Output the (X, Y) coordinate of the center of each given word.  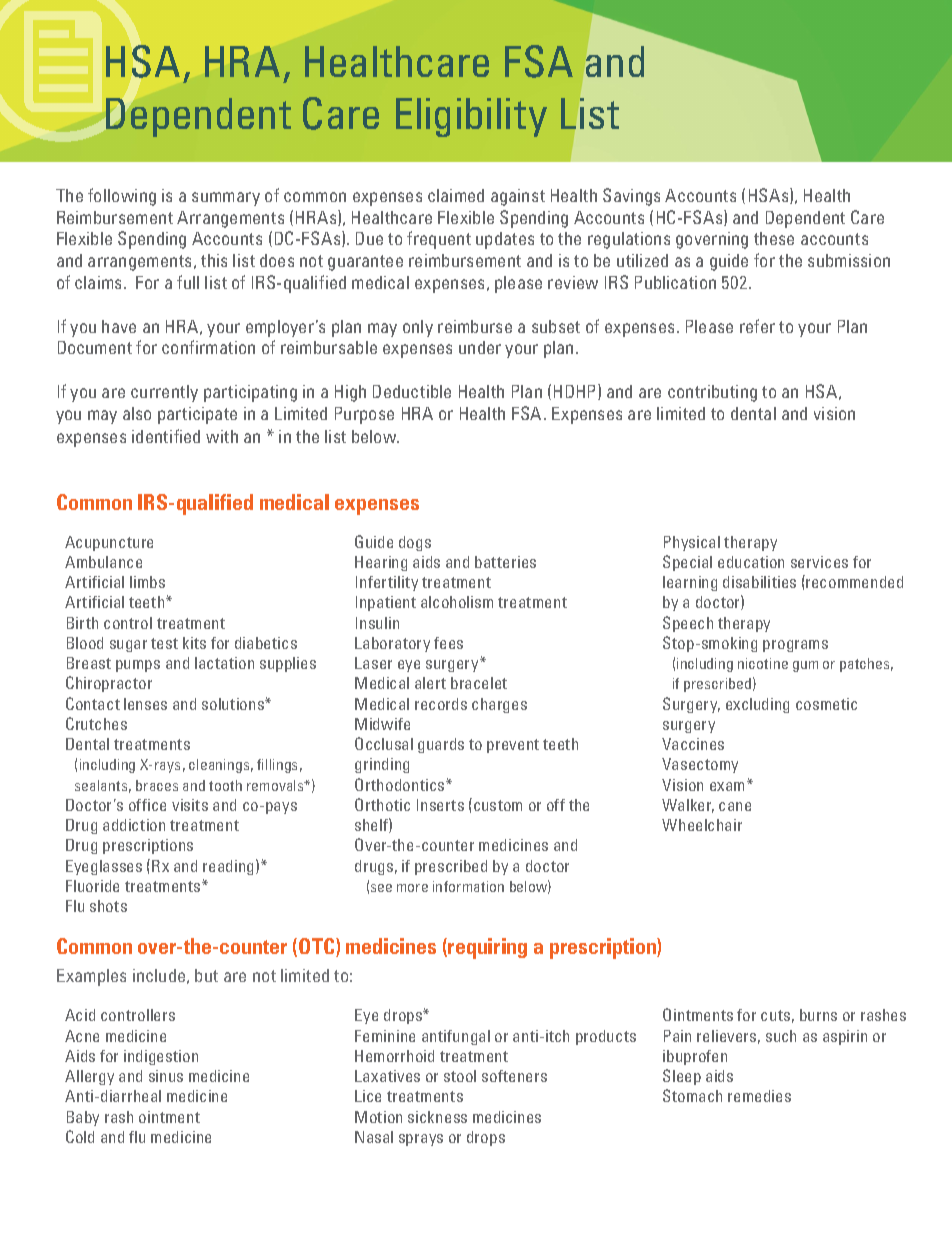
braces (157, 785)
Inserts (440, 805)
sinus (166, 1076)
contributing (712, 393)
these (774, 238)
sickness (437, 1117)
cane (735, 806)
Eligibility (471, 117)
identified (166, 436)
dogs (415, 543)
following (122, 197)
